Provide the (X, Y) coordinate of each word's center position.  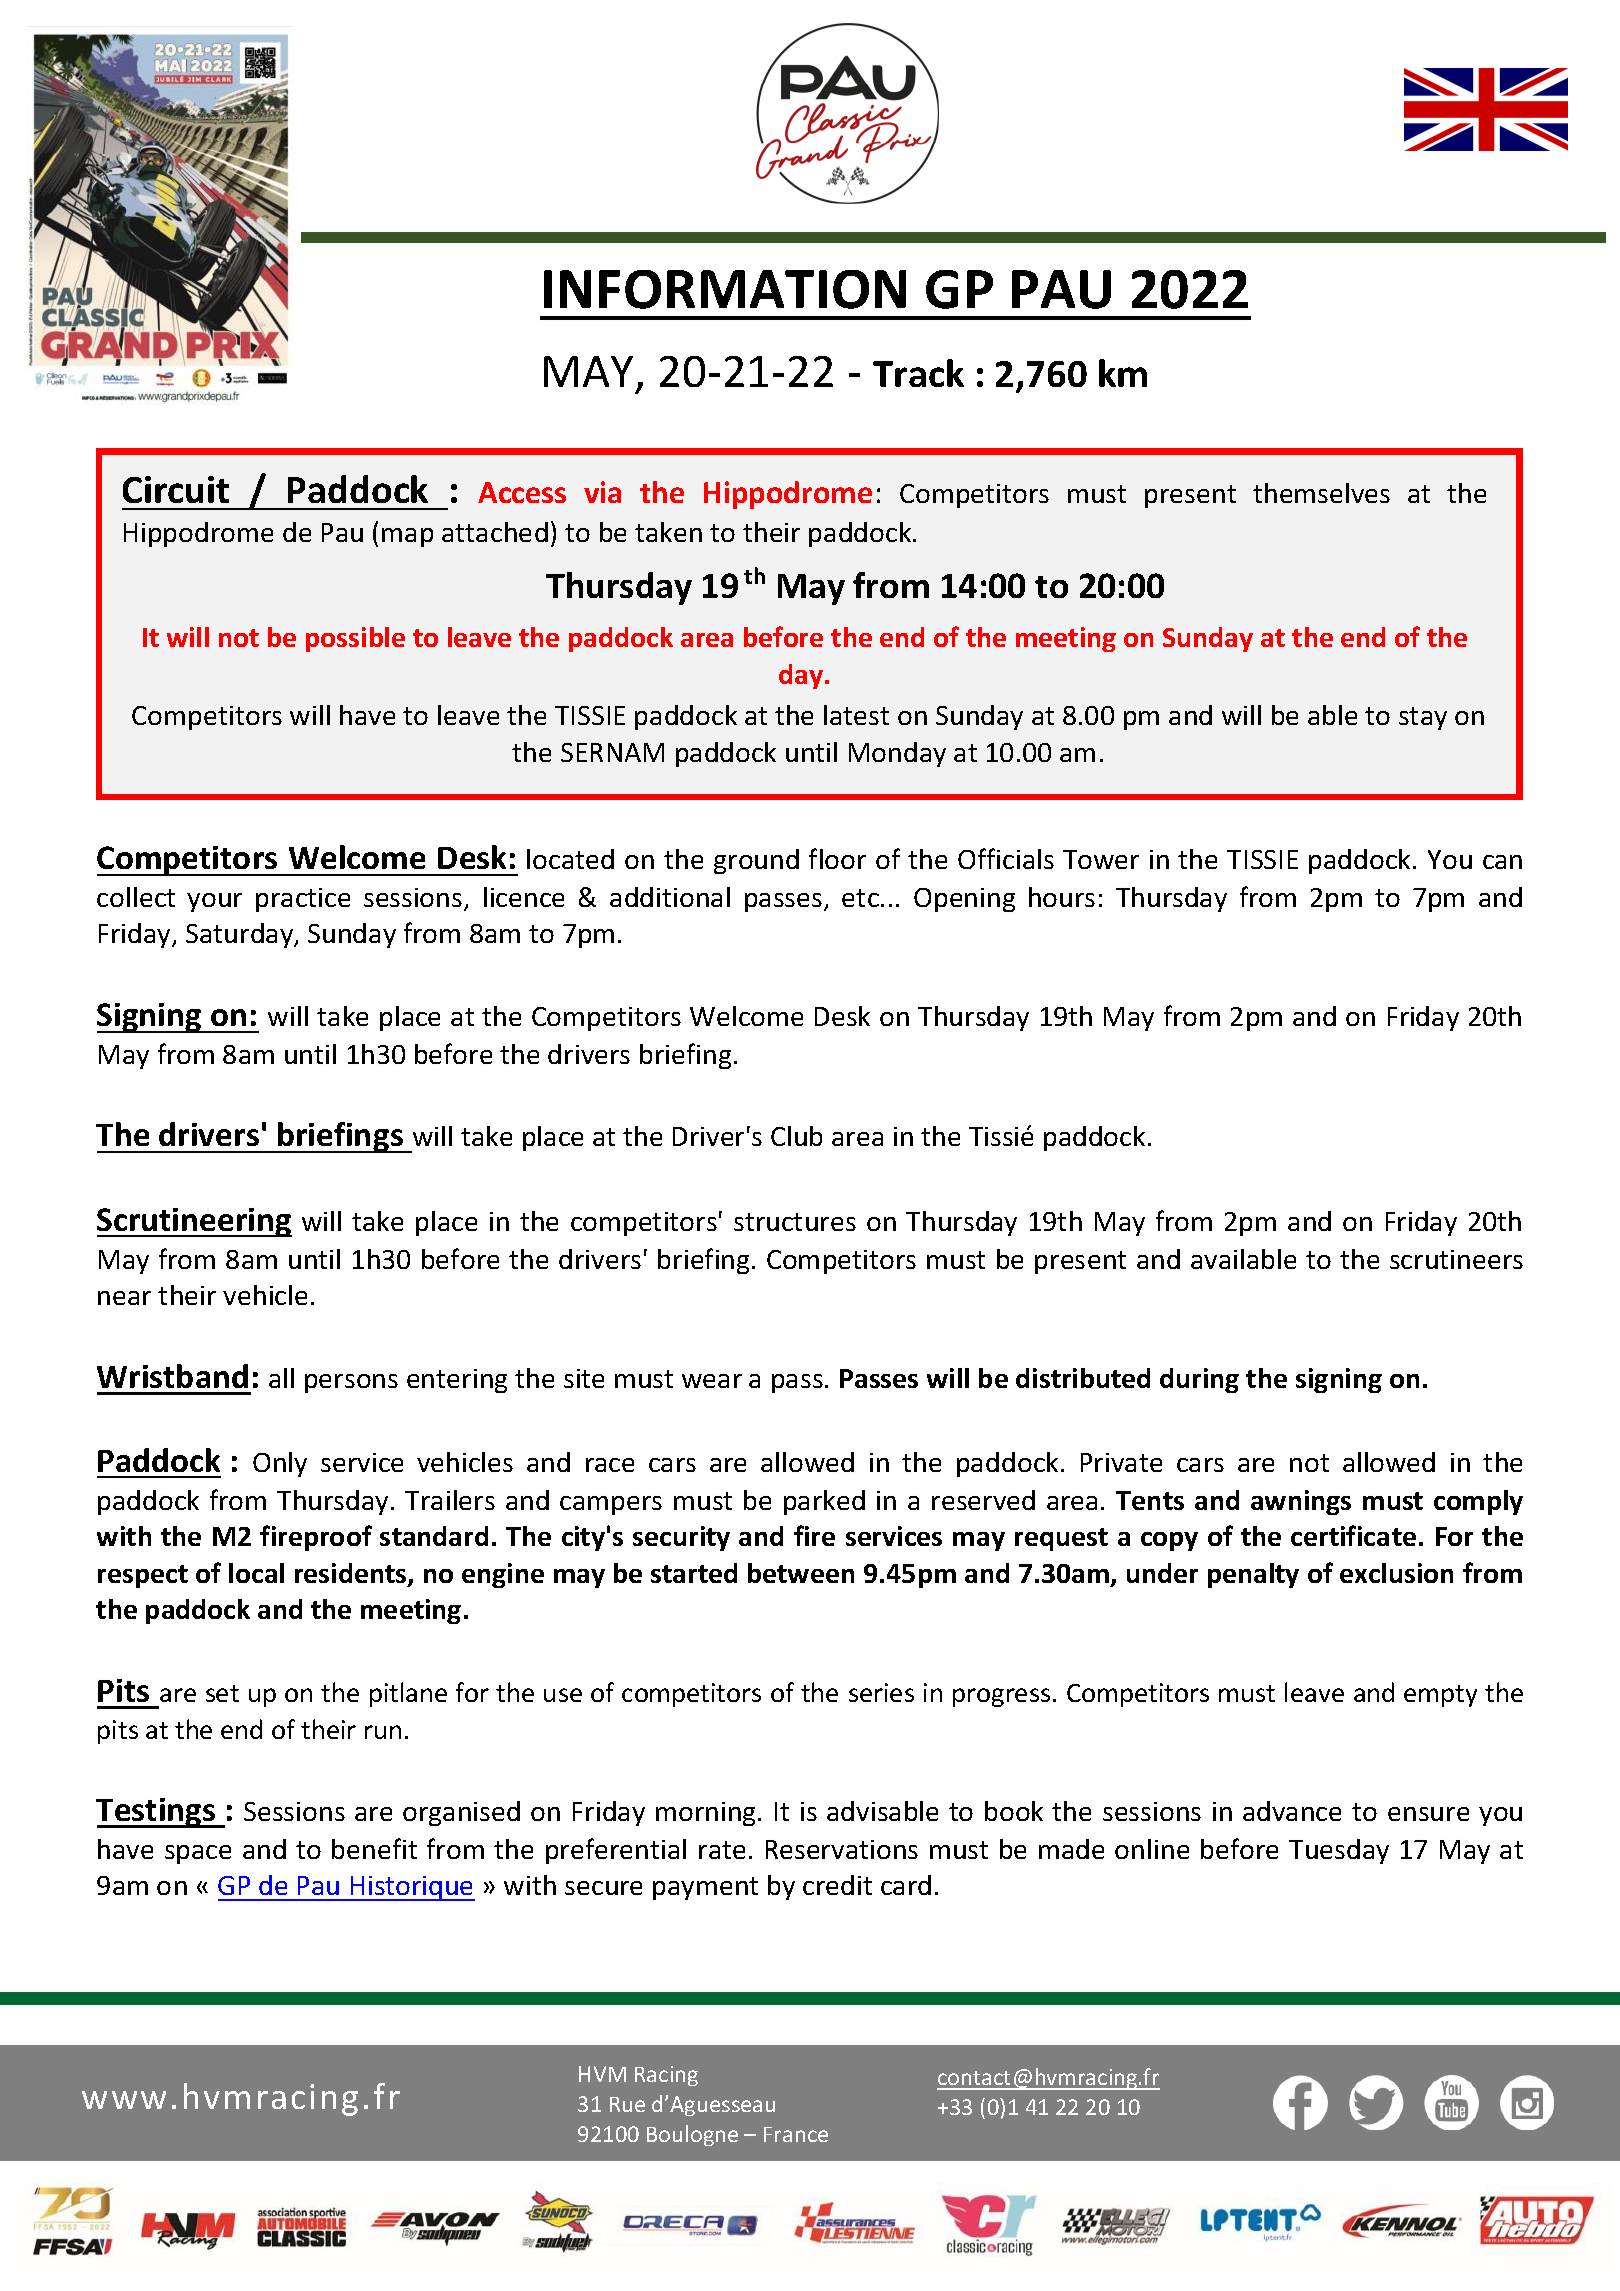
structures (795, 1222)
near (124, 1298)
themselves (1321, 493)
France (796, 2134)
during (1199, 1380)
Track (918, 373)
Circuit (176, 489)
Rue (627, 2104)
